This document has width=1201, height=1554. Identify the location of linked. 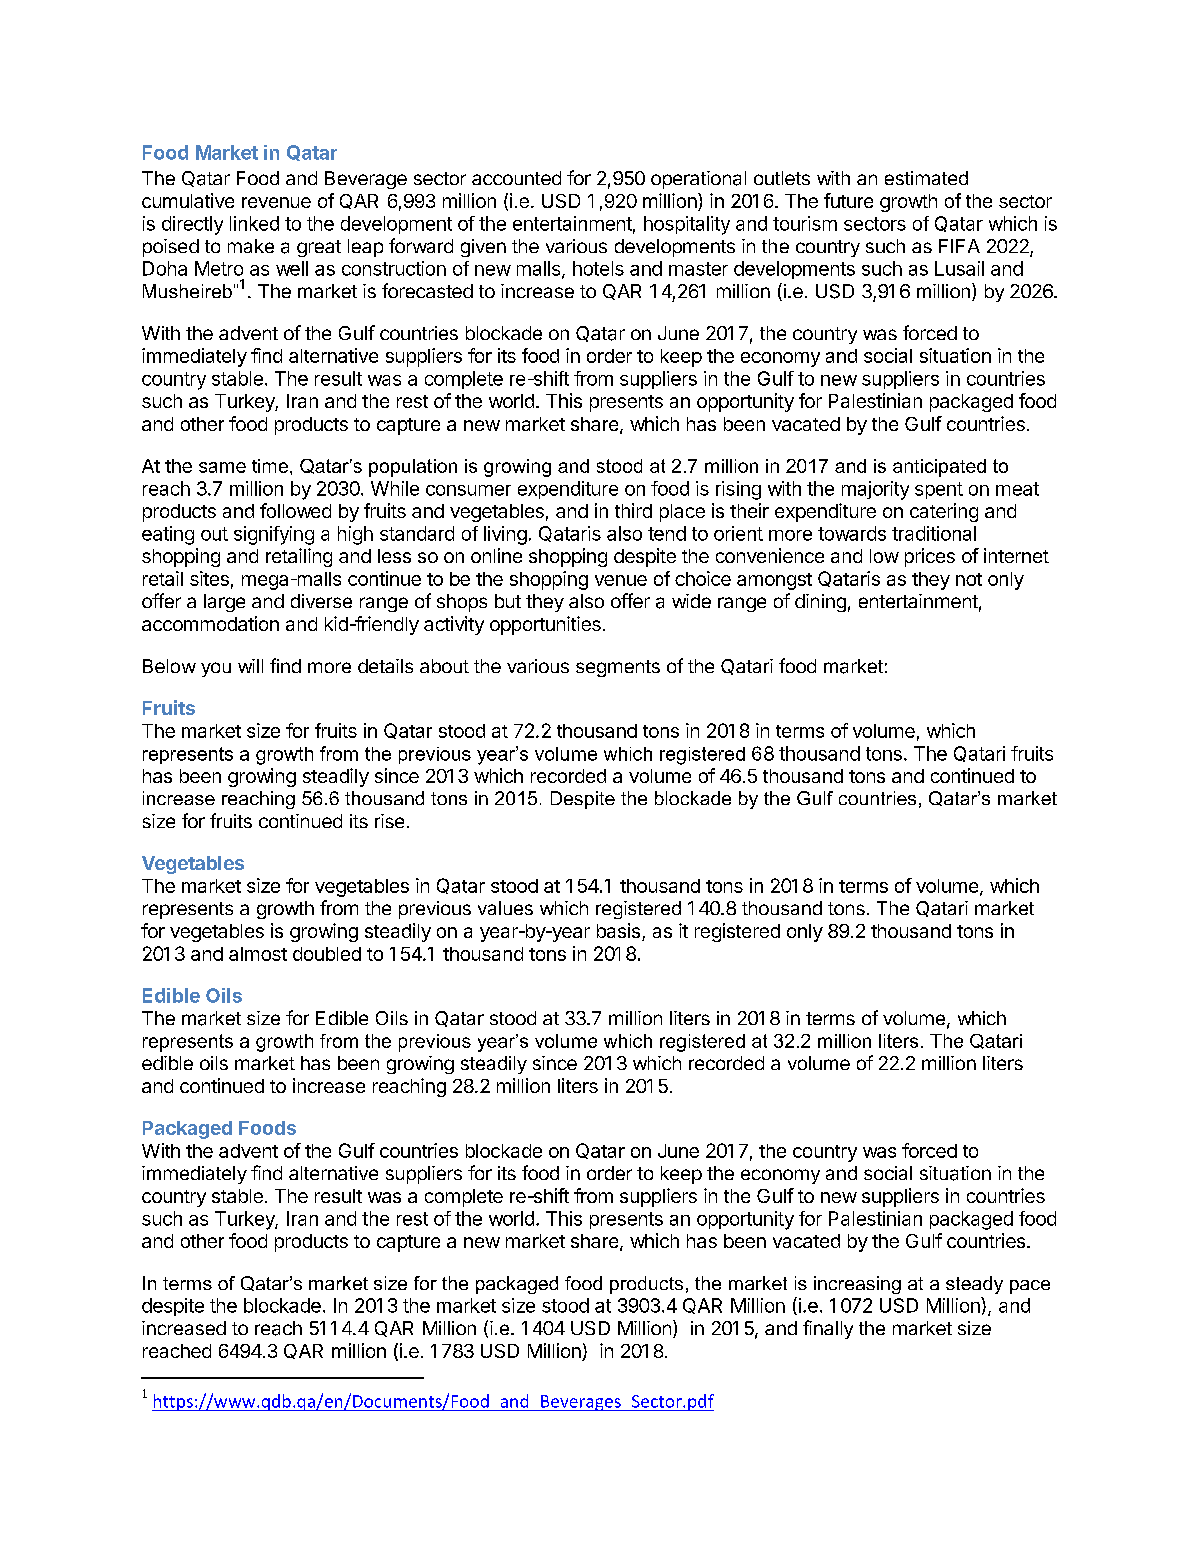
(254, 223).
